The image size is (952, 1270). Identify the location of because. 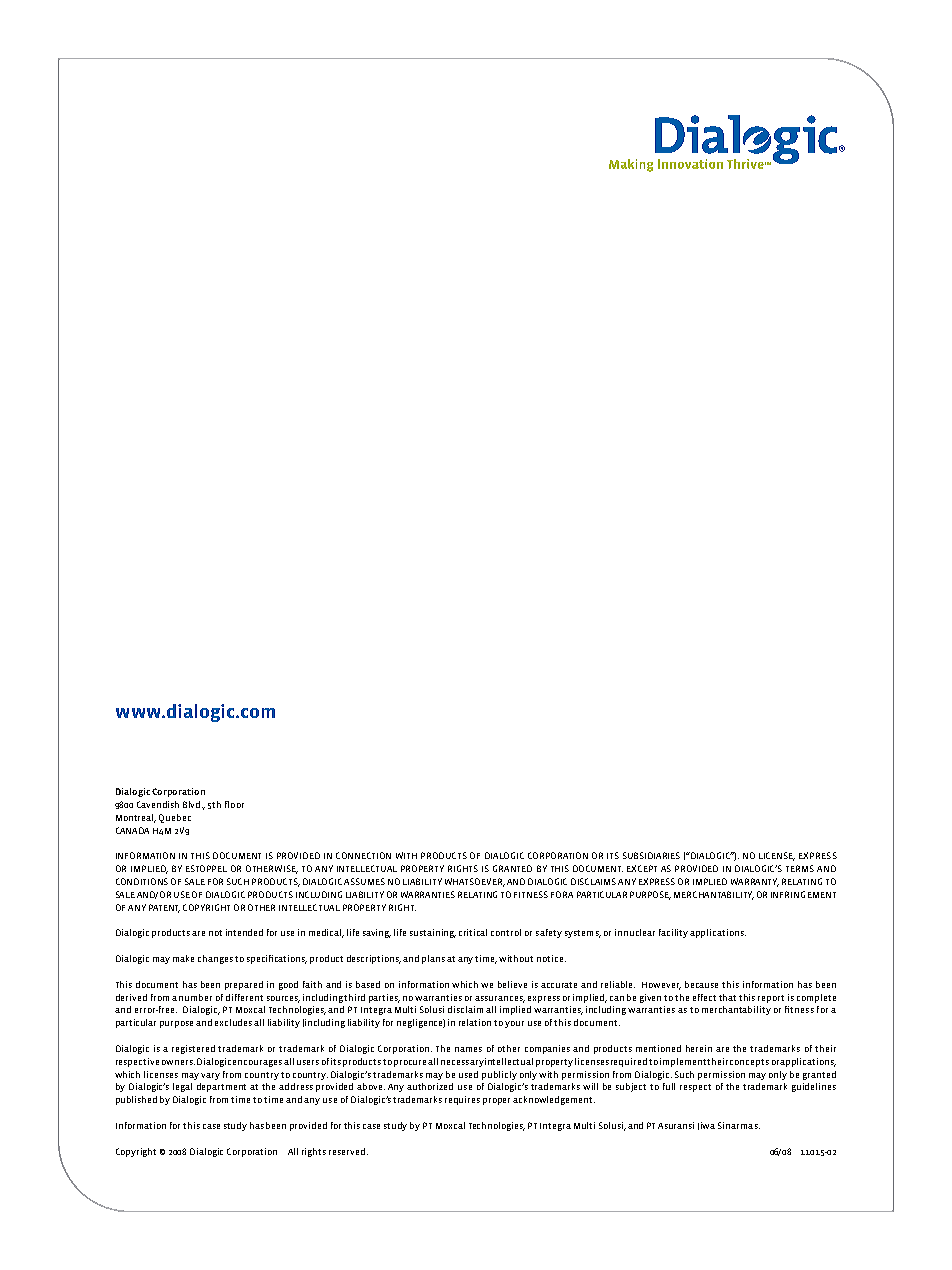
(701, 984).
